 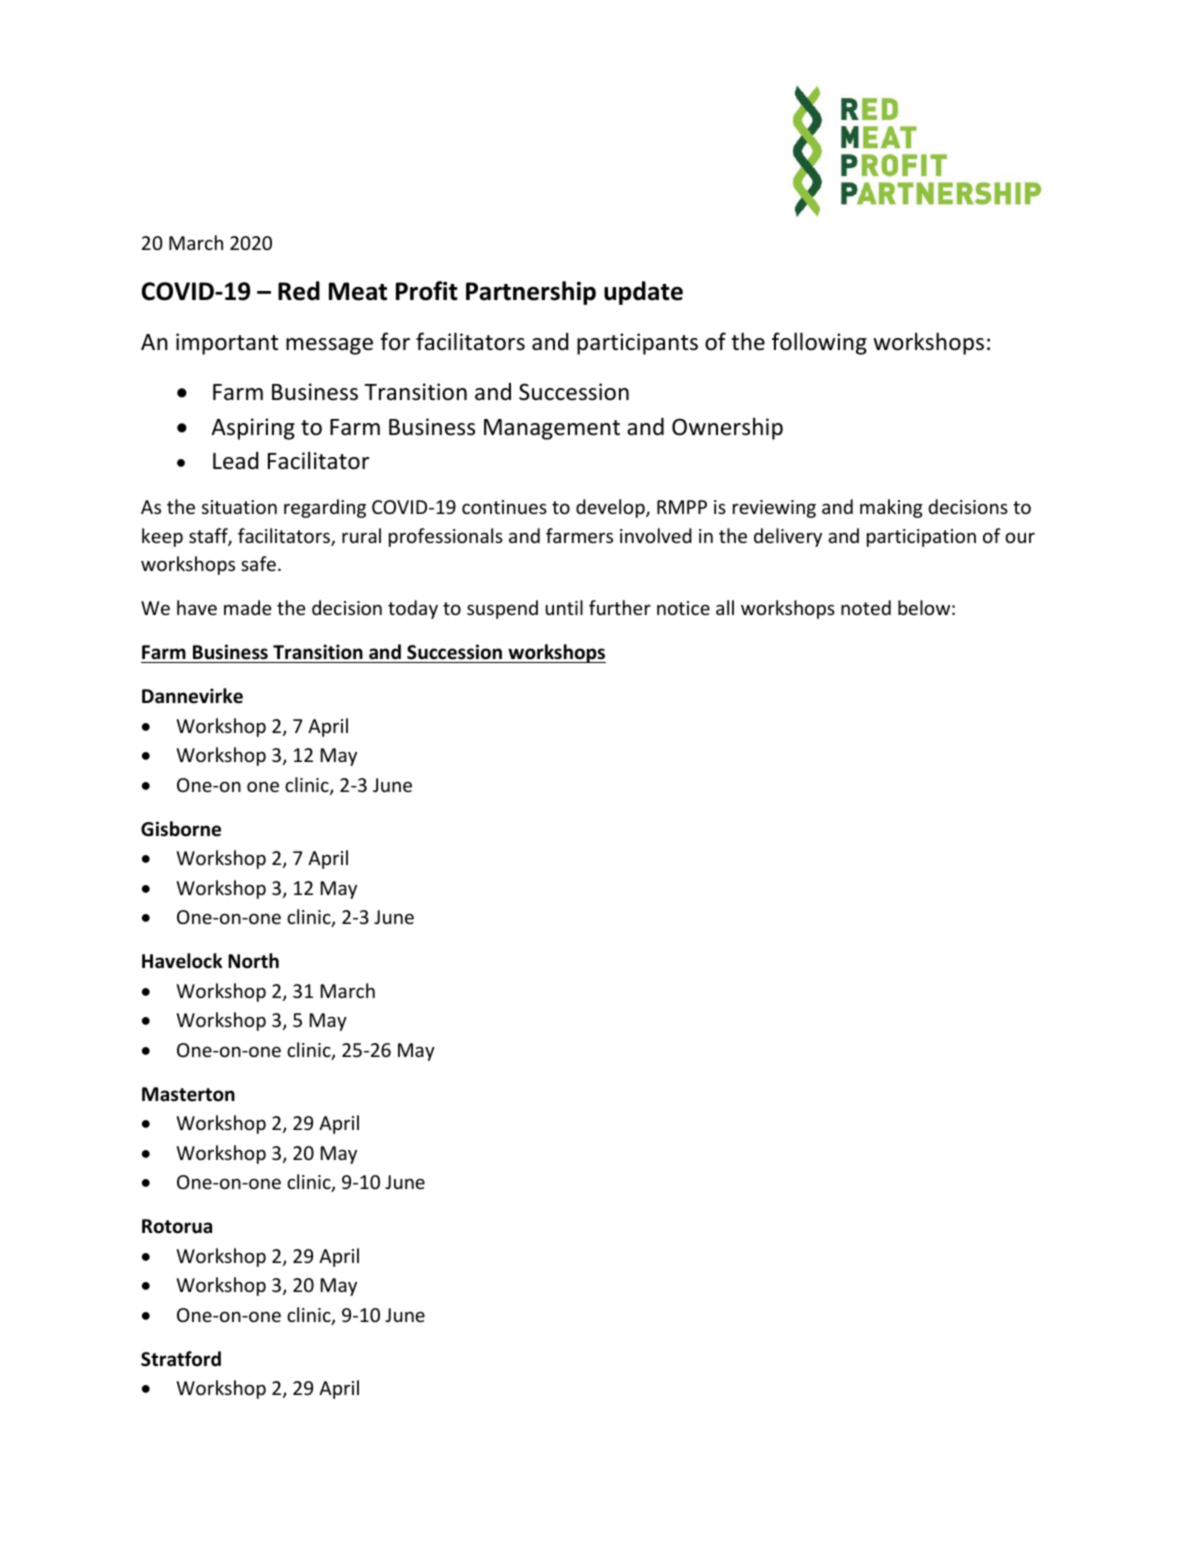 What do you see at coordinates (181, 1359) in the image?
I see `Stratford` at bounding box center [181, 1359].
